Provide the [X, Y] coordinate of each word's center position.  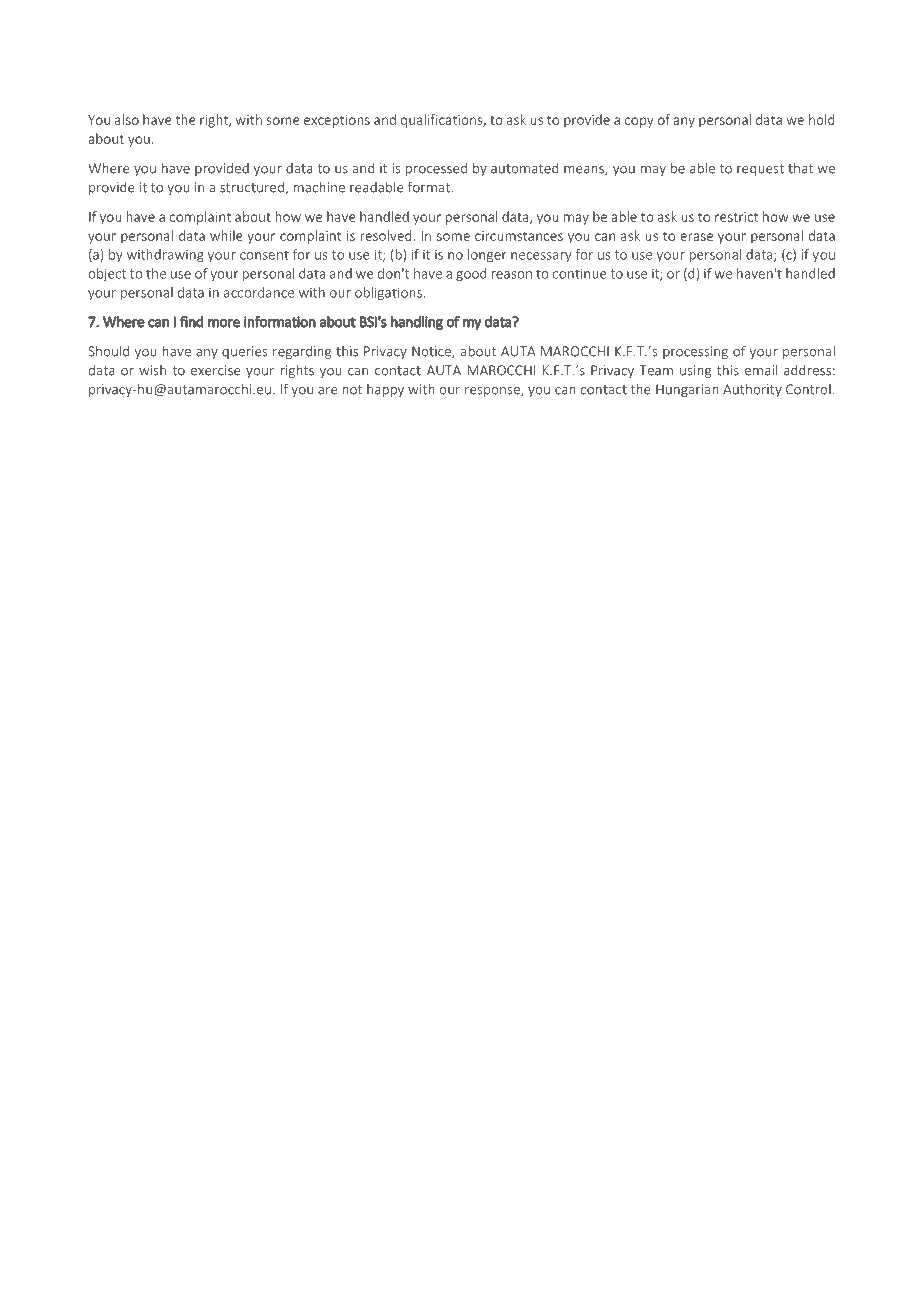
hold [822, 119]
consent [264, 255]
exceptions [337, 121]
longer [487, 256]
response [493, 392]
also [127, 119]
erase [697, 237]
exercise [216, 370]
